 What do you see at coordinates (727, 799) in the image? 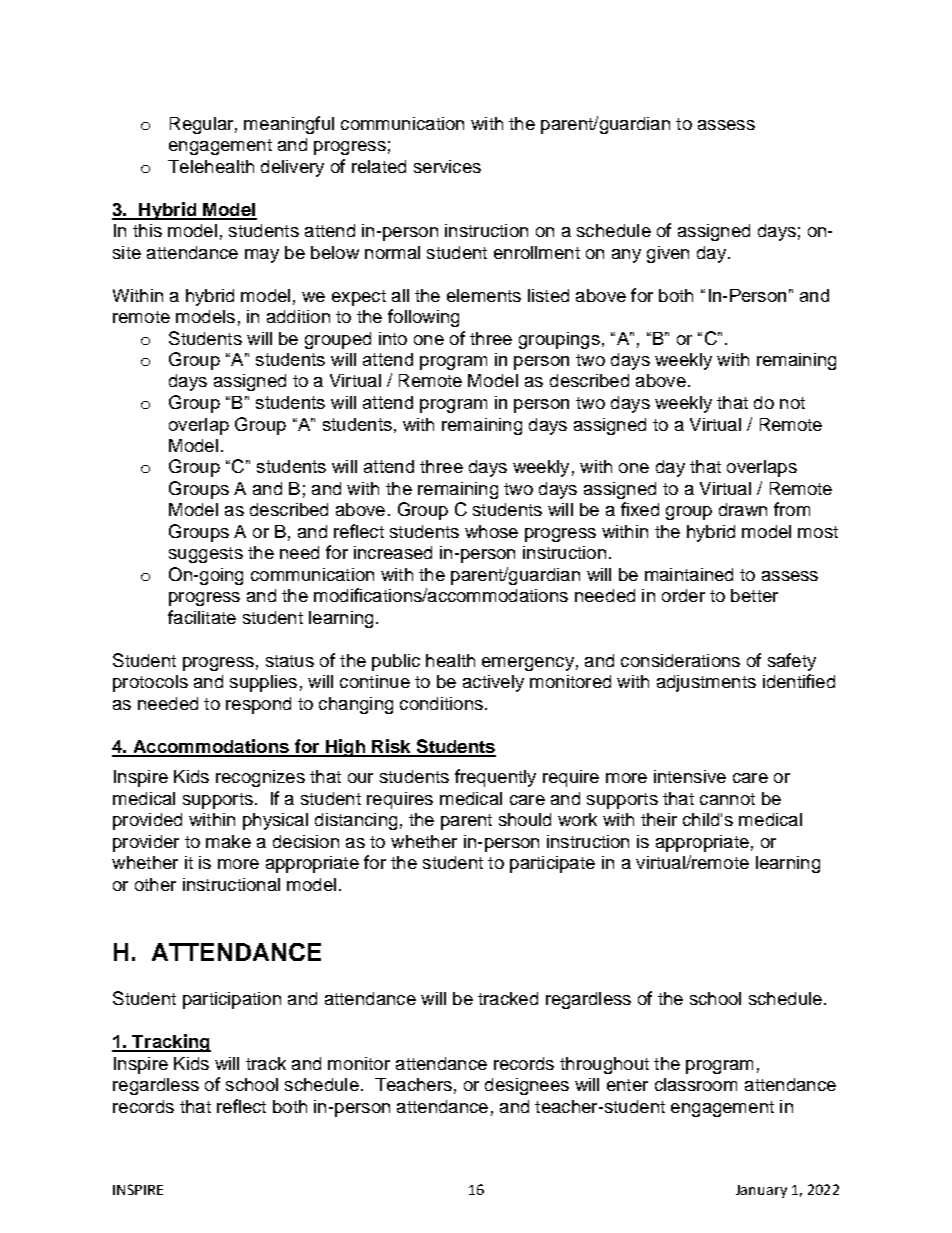
I see `cannot` at bounding box center [727, 799].
